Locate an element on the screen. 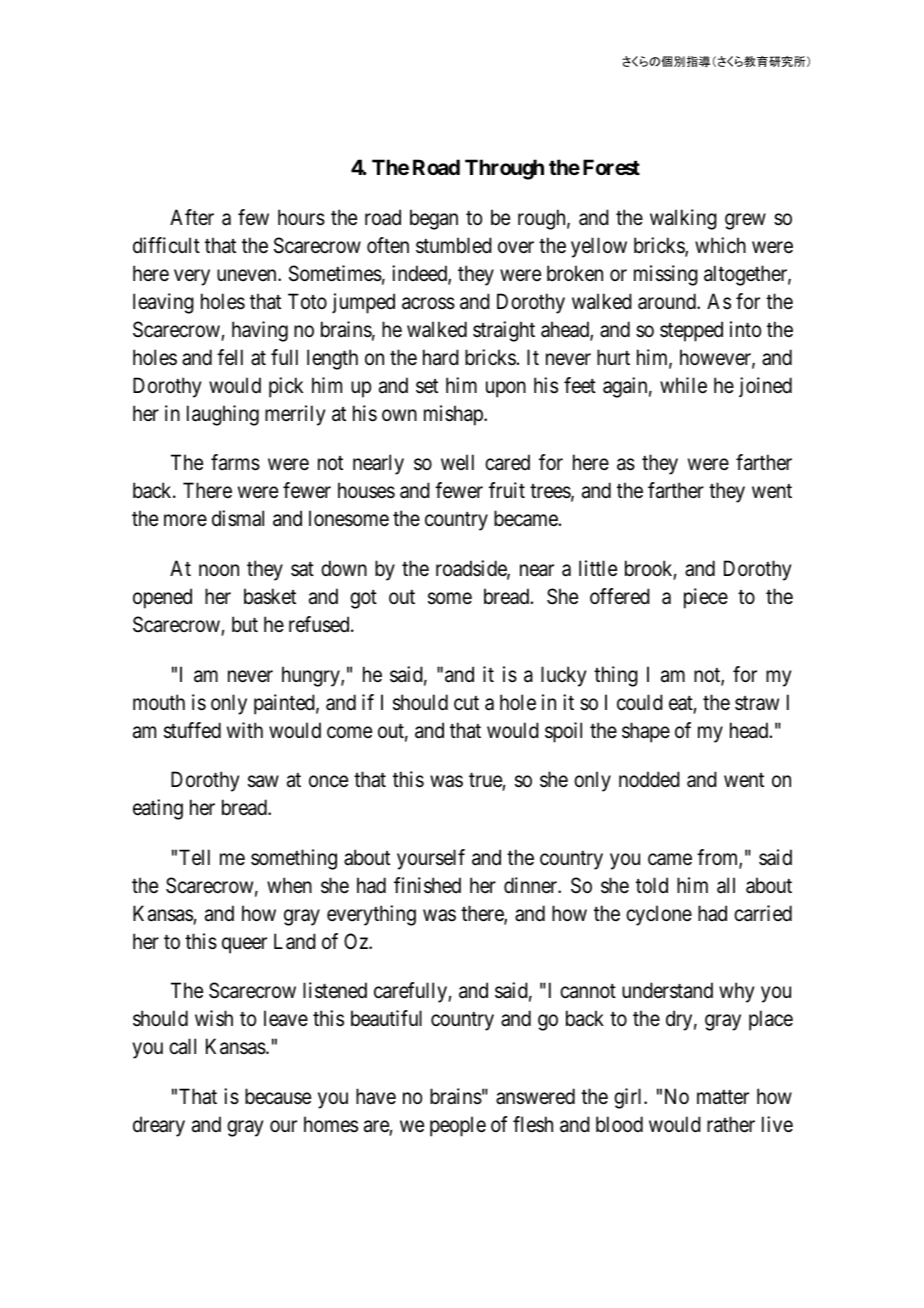 This screenshot has height=1308, width=924. queer is located at coordinates (244, 945).
